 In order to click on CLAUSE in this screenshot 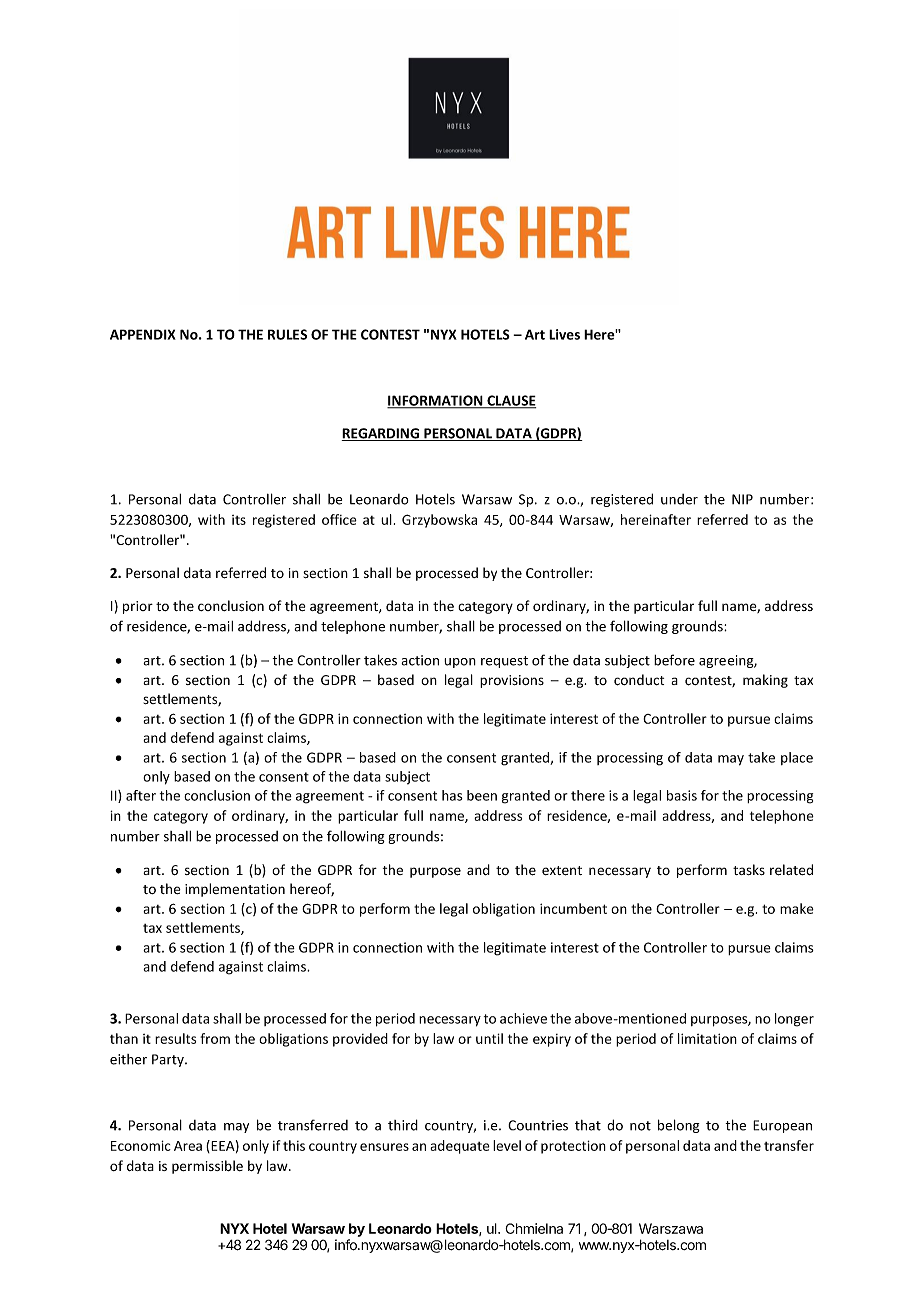, I will do `click(510, 401)`.
